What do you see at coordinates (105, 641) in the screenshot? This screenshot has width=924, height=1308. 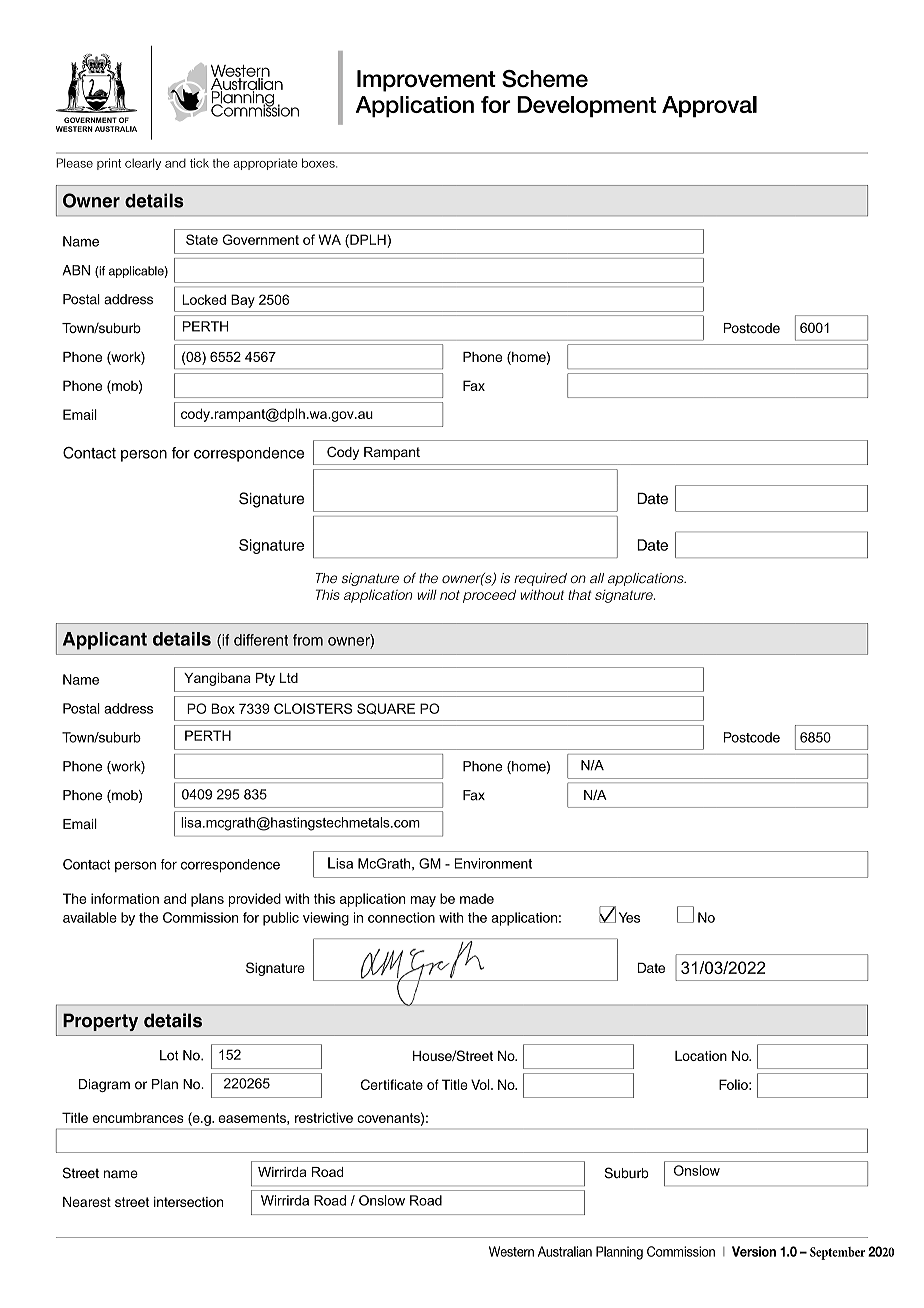 I see `Applicant` at bounding box center [105, 641].
